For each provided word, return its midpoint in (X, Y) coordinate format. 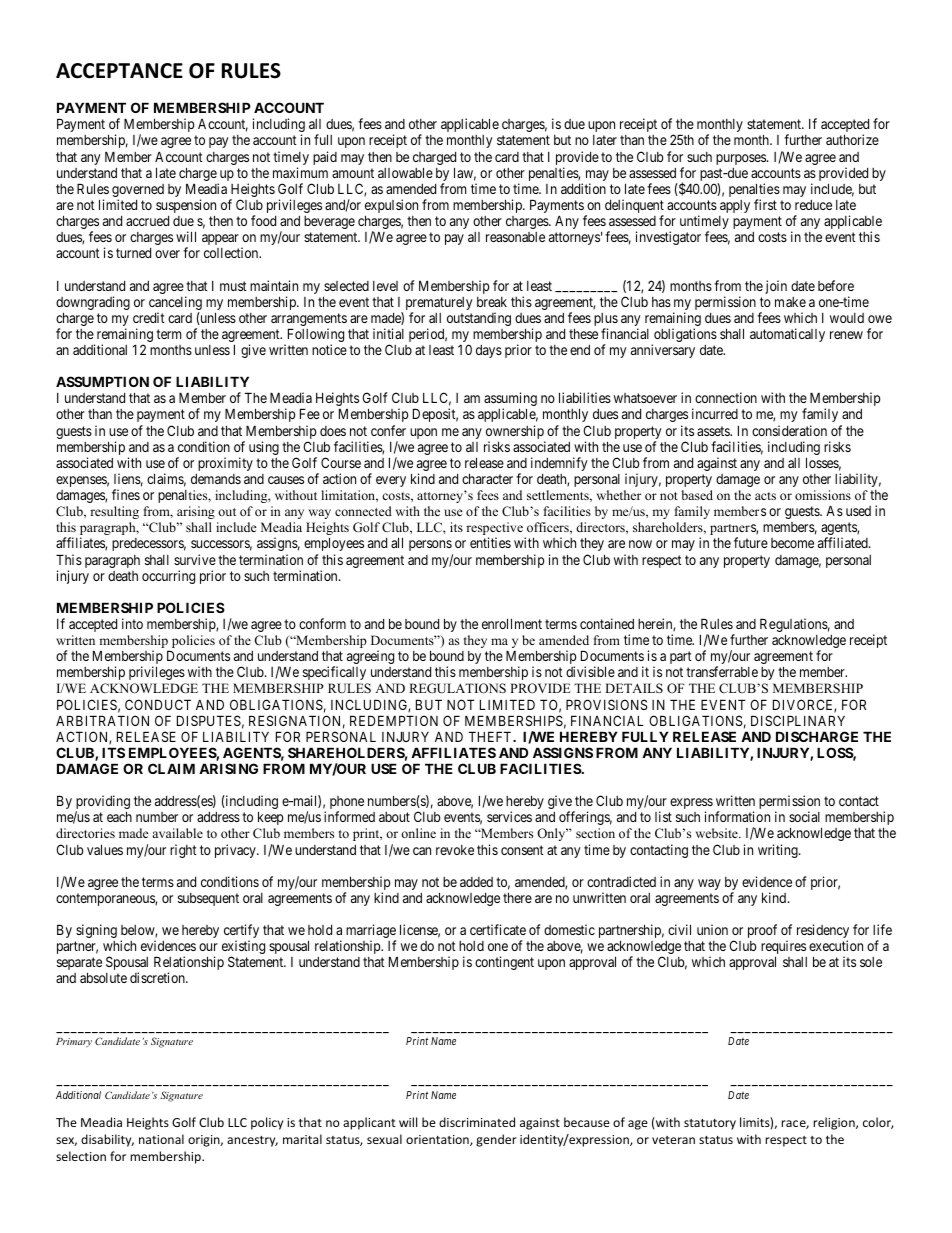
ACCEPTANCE (119, 71)
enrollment (512, 623)
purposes (742, 159)
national (161, 1139)
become (792, 543)
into (132, 623)
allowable (405, 172)
